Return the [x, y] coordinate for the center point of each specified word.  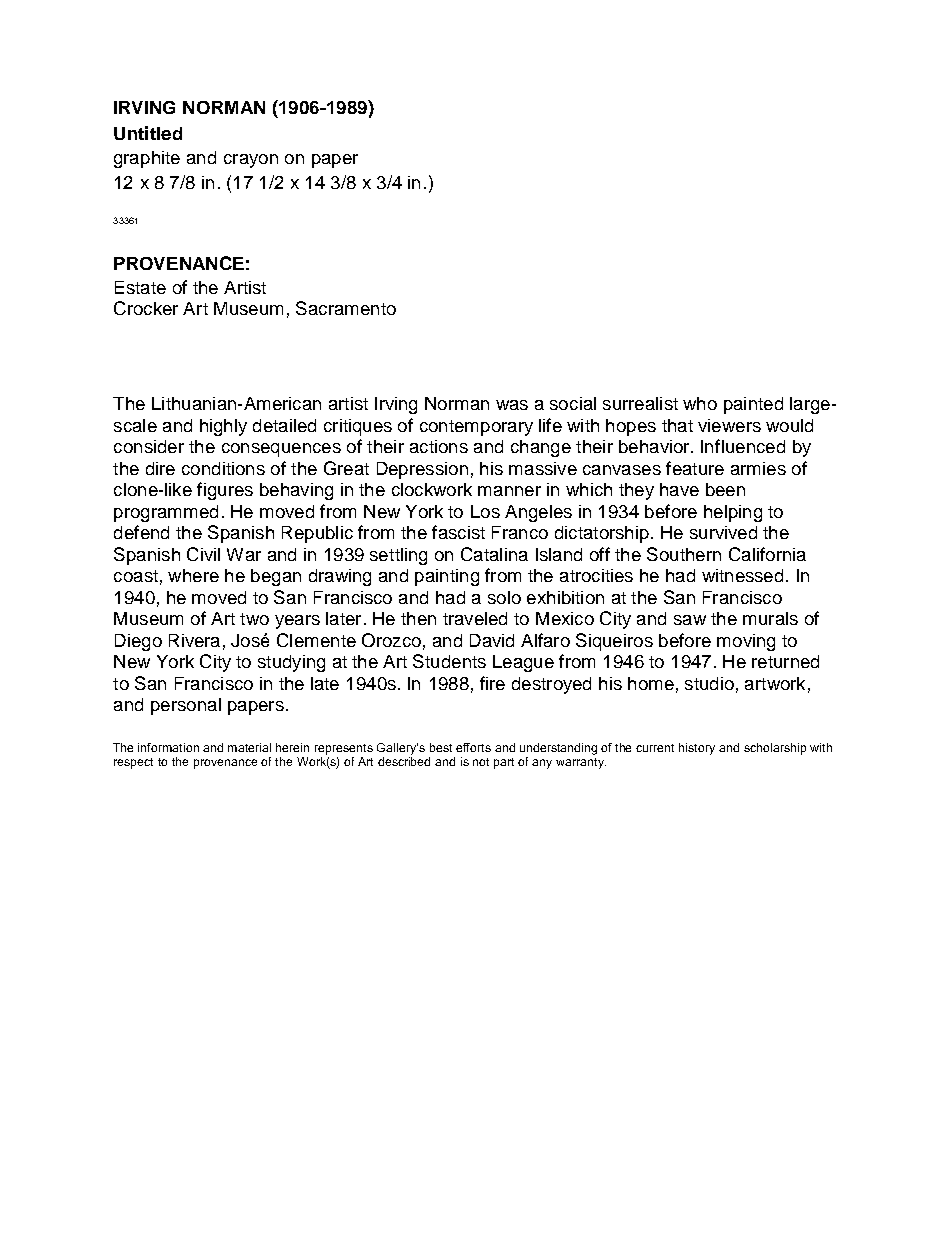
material [249, 747]
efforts [473, 747]
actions [439, 446]
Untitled [148, 133]
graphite [147, 159]
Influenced [743, 446]
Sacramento [346, 308]
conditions [223, 468]
